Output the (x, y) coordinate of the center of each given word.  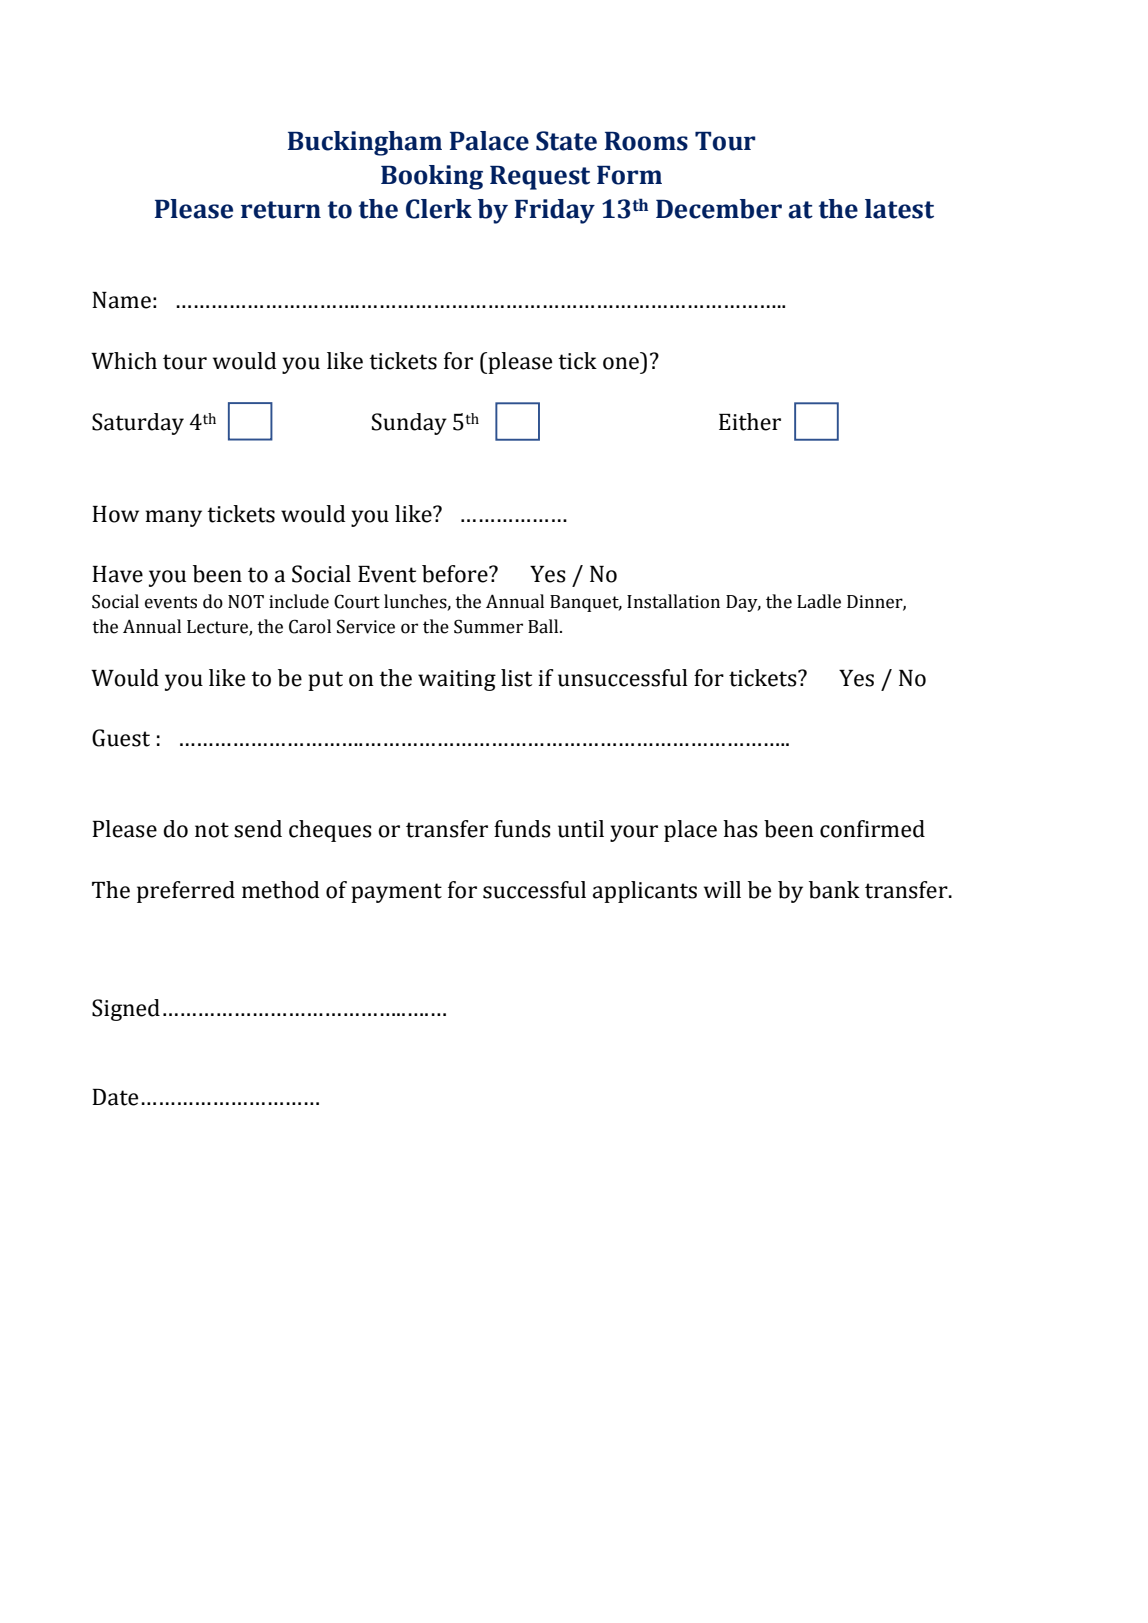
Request (540, 178)
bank (834, 890)
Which (124, 361)
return (281, 210)
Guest (121, 738)
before (456, 574)
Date (115, 1097)
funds (522, 829)
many (174, 518)
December (719, 209)
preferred (186, 892)
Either (750, 422)
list (516, 678)
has (740, 829)
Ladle (819, 601)
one (621, 363)
